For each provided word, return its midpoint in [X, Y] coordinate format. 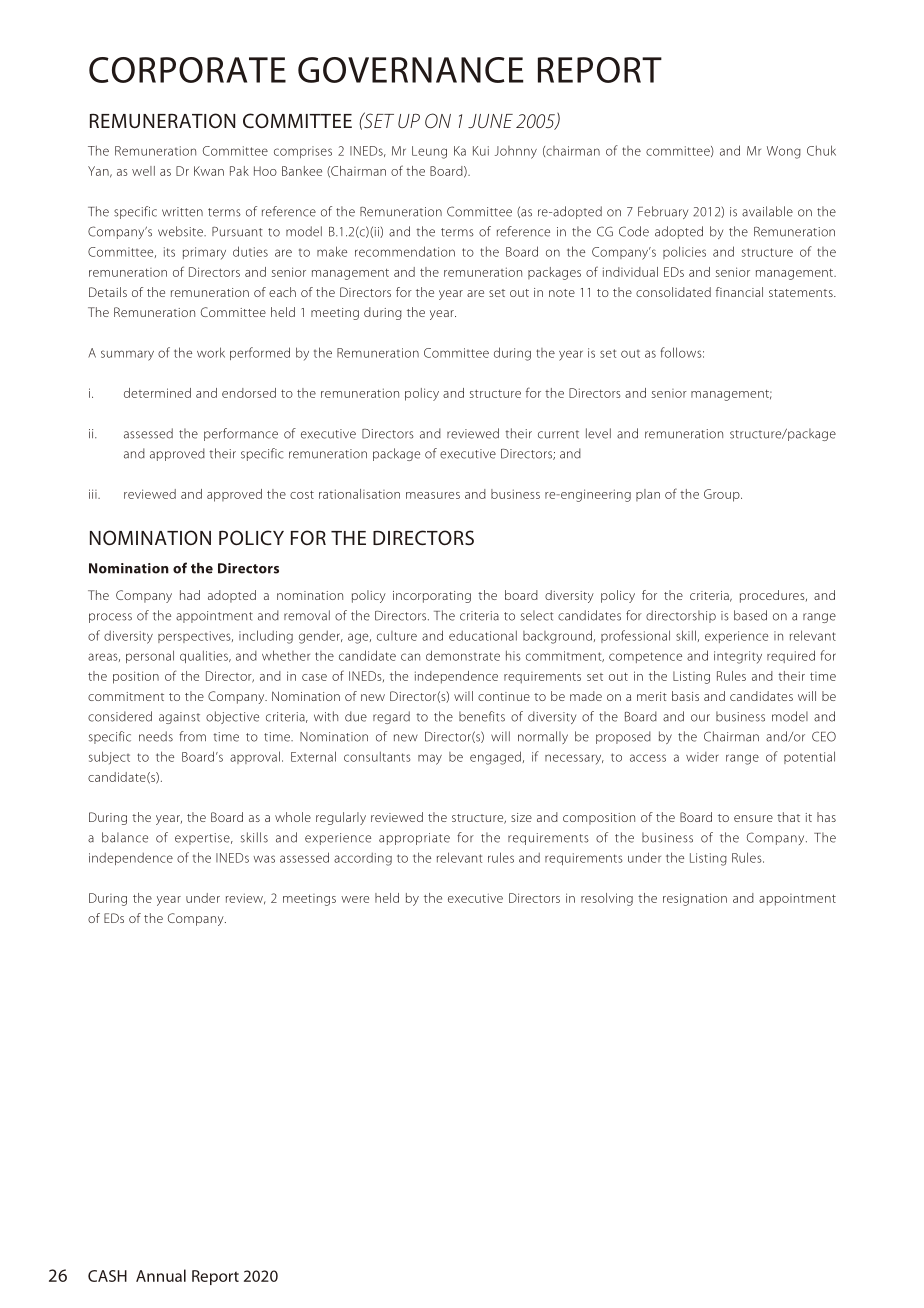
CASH [107, 1276]
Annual [161, 1275]
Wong [784, 152]
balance [125, 837]
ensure [753, 818]
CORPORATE [187, 70]
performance [241, 434]
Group [723, 495]
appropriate [414, 839]
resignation [695, 899]
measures [433, 495]
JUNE [490, 121]
